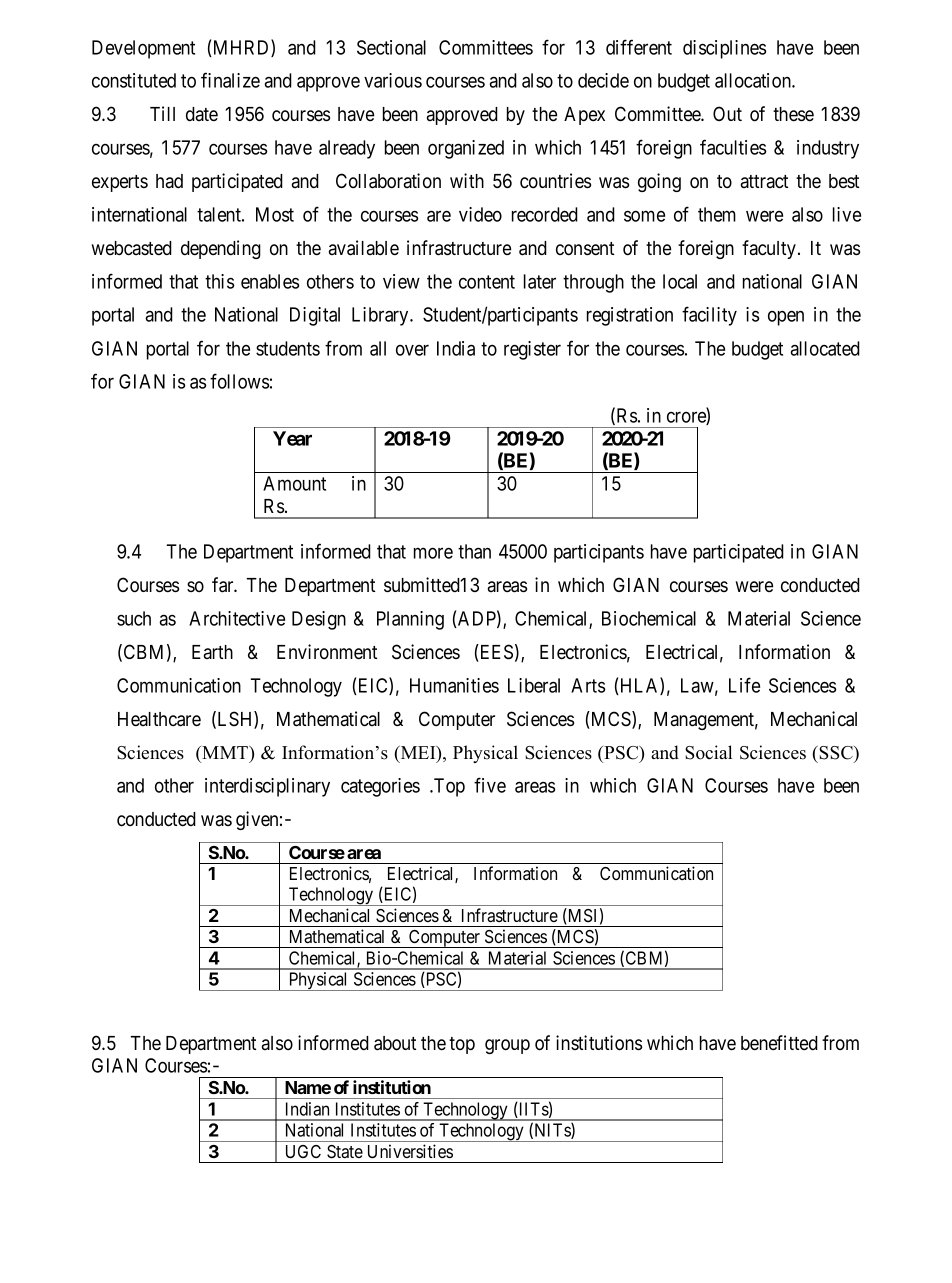 This screenshot has height=1283, width=952. What do you see at coordinates (474, 551) in the screenshot?
I see `than` at bounding box center [474, 551].
